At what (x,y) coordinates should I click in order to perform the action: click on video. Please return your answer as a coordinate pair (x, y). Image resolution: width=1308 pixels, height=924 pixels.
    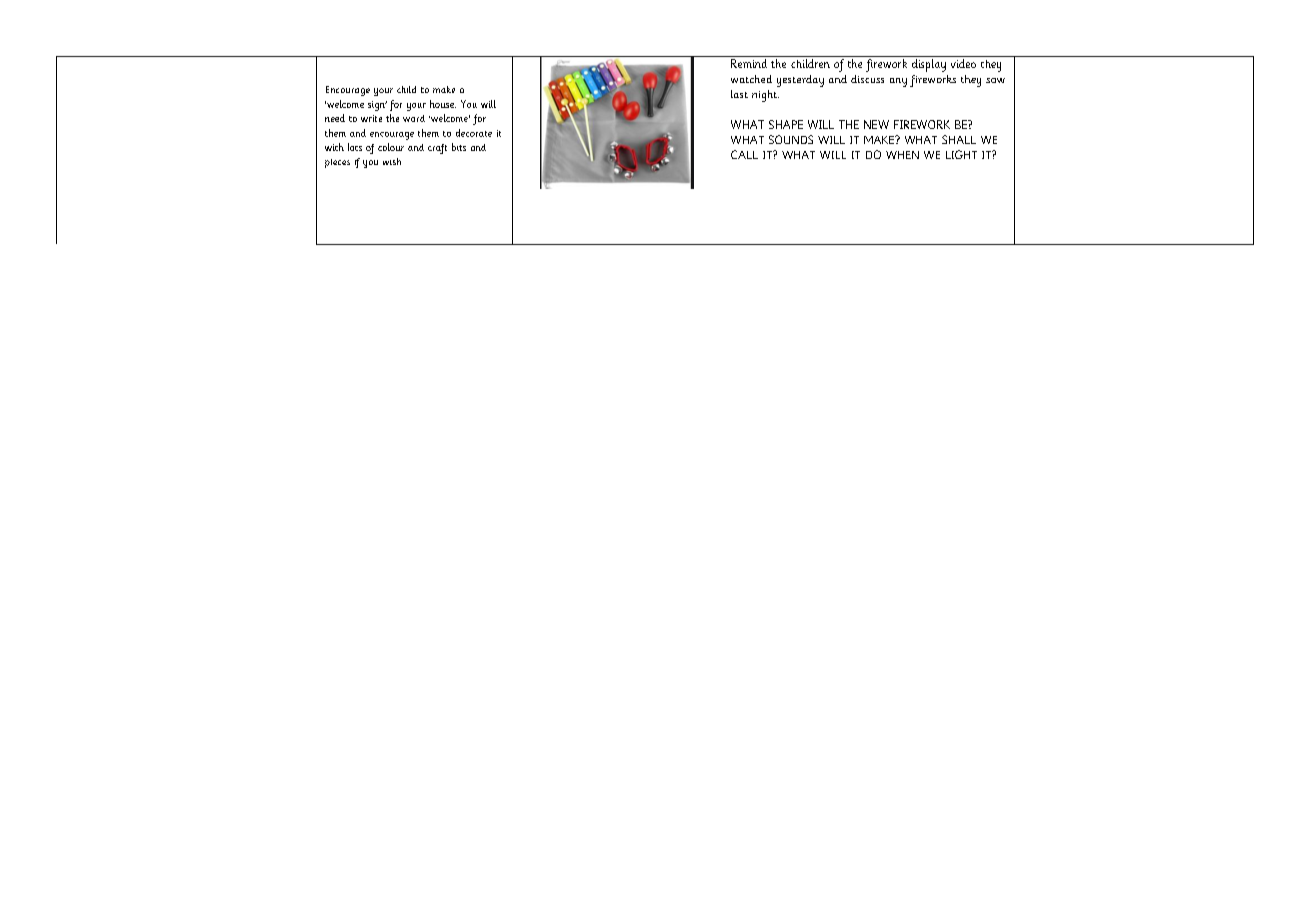
    Looking at the image, I should click on (963, 63).
